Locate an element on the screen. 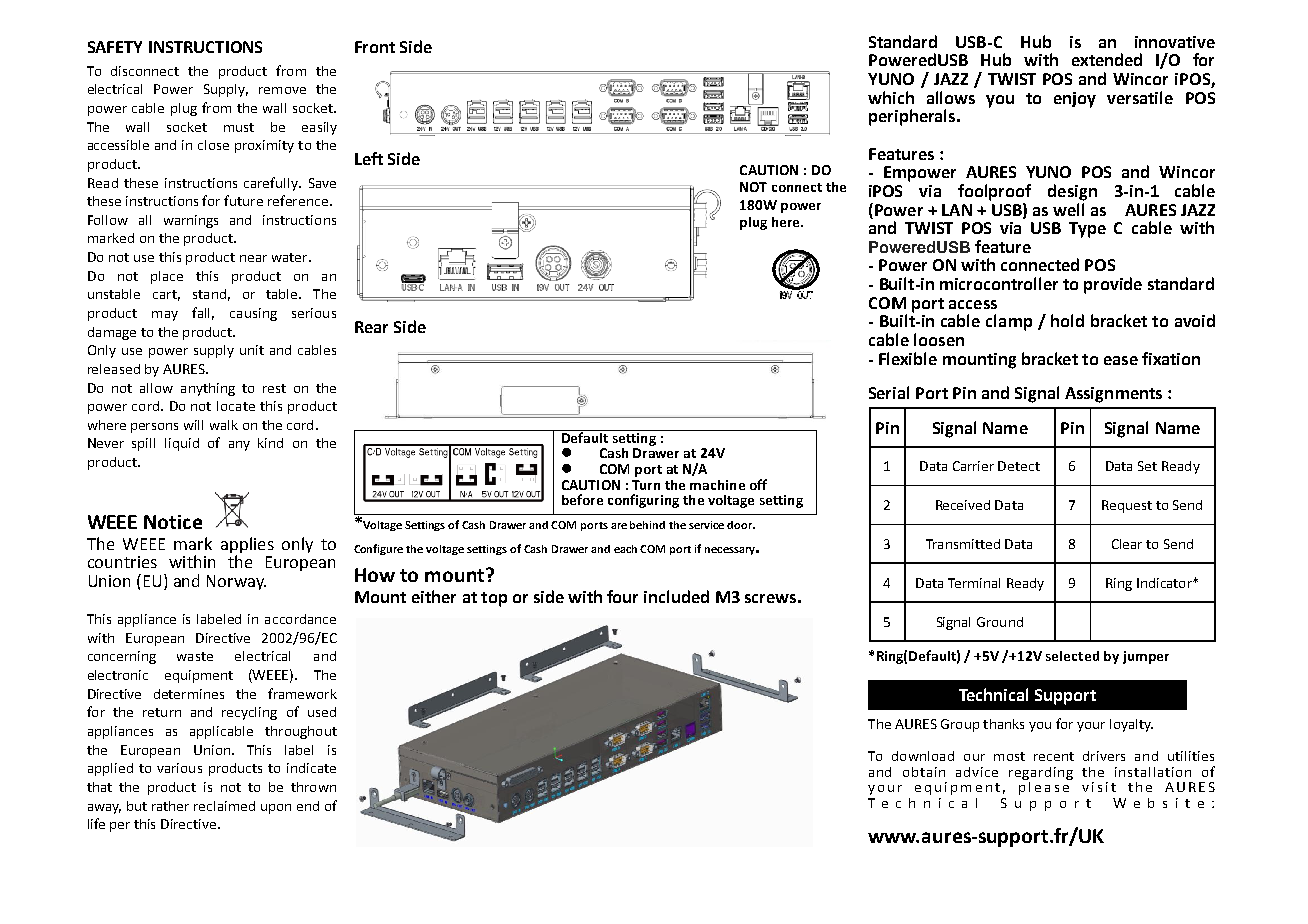  regarding is located at coordinates (1041, 773).
